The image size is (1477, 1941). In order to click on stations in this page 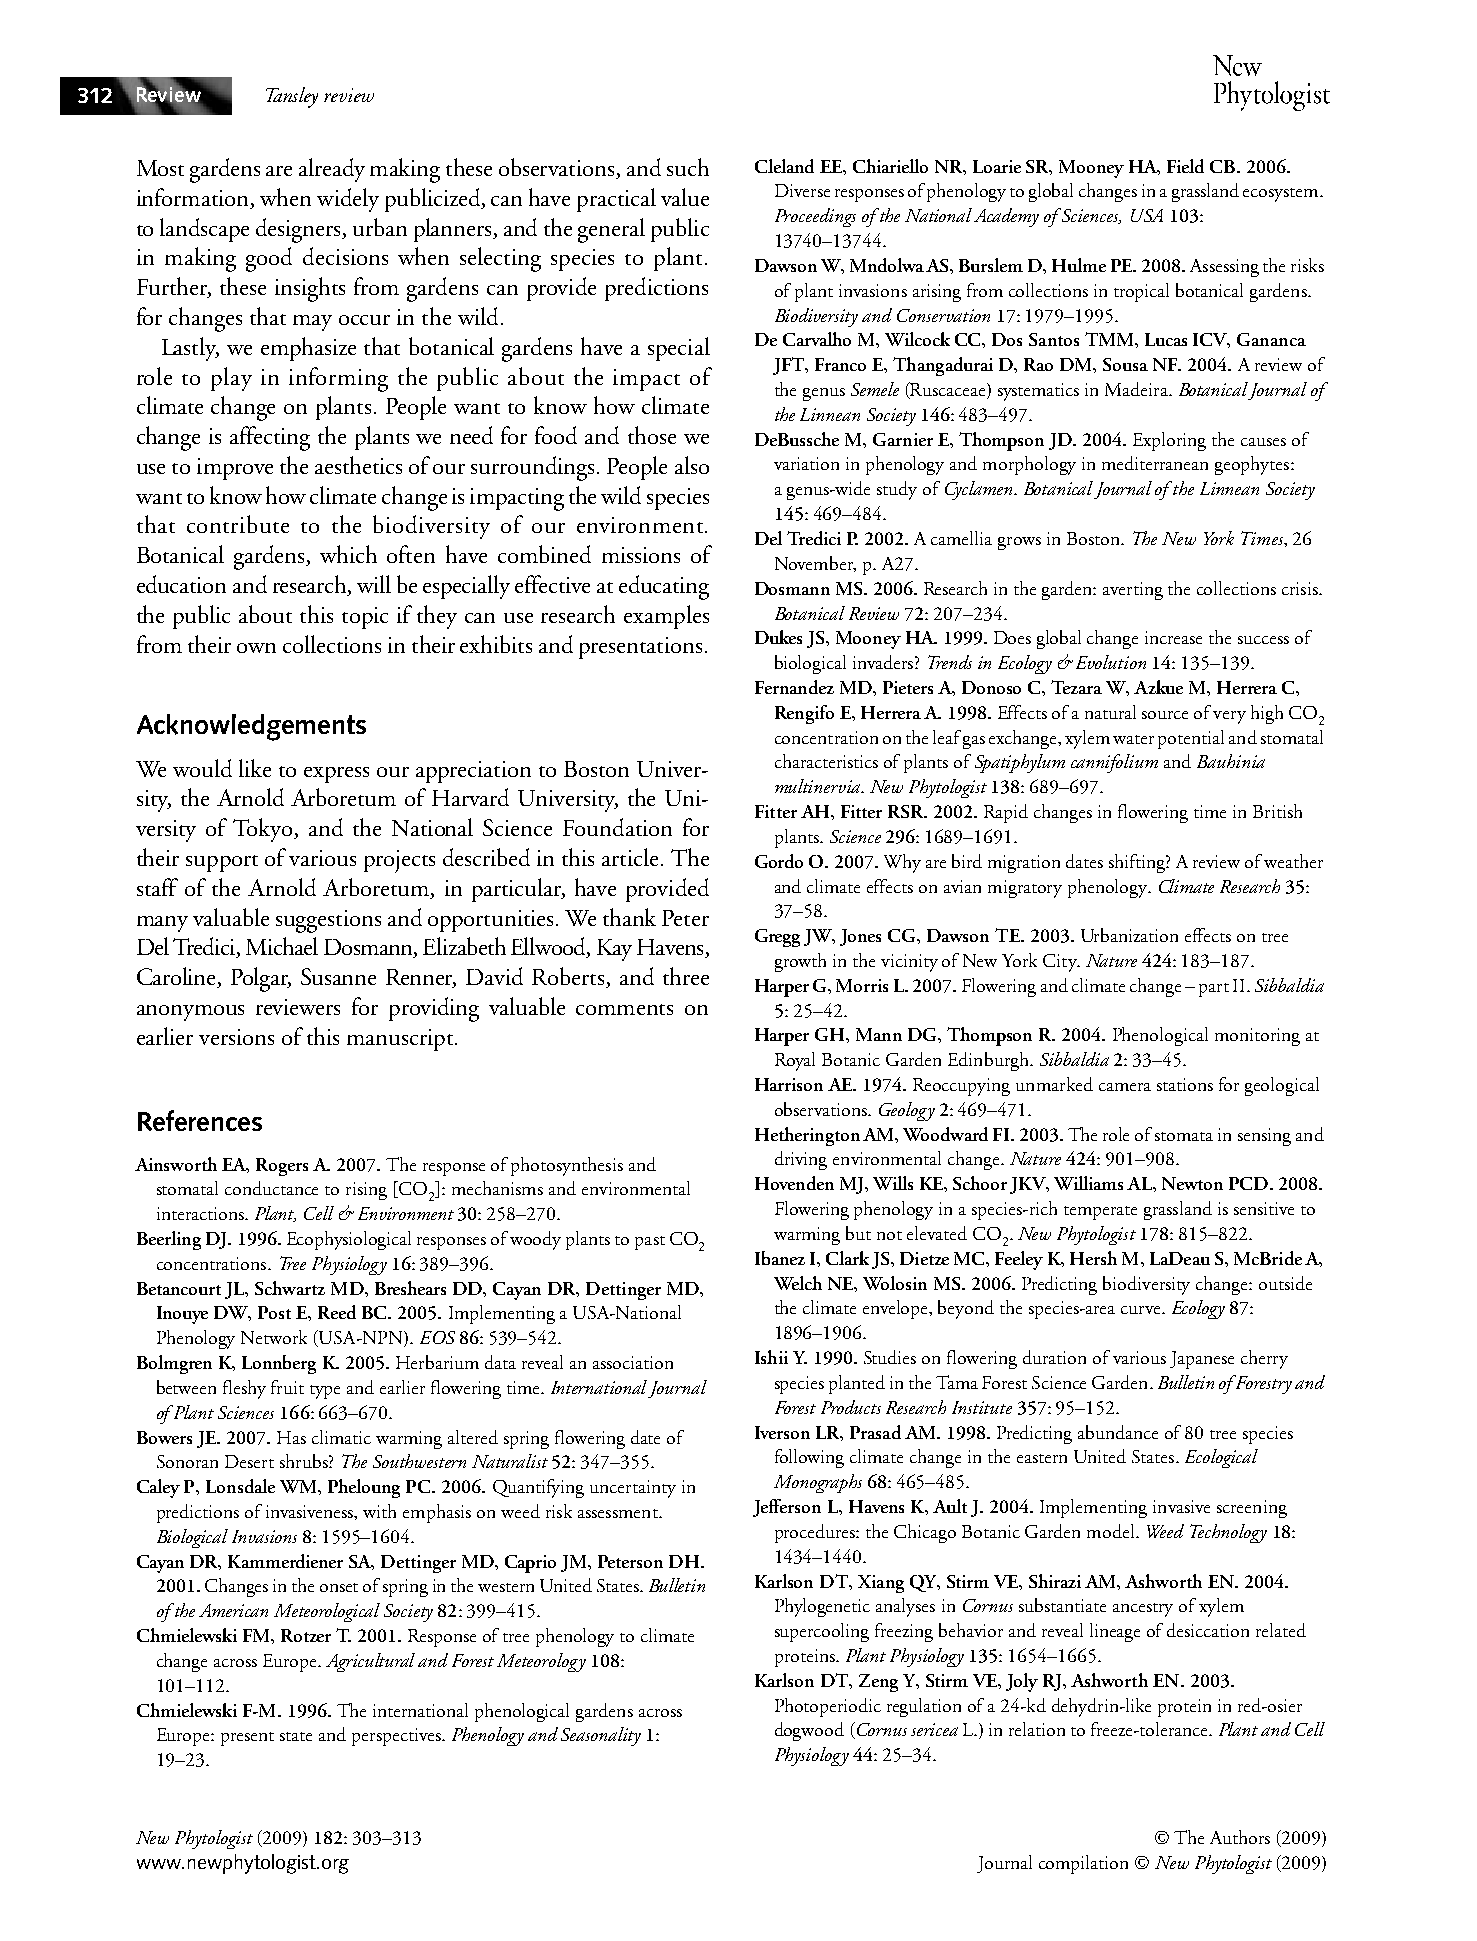, I will do `click(1185, 1084)`.
